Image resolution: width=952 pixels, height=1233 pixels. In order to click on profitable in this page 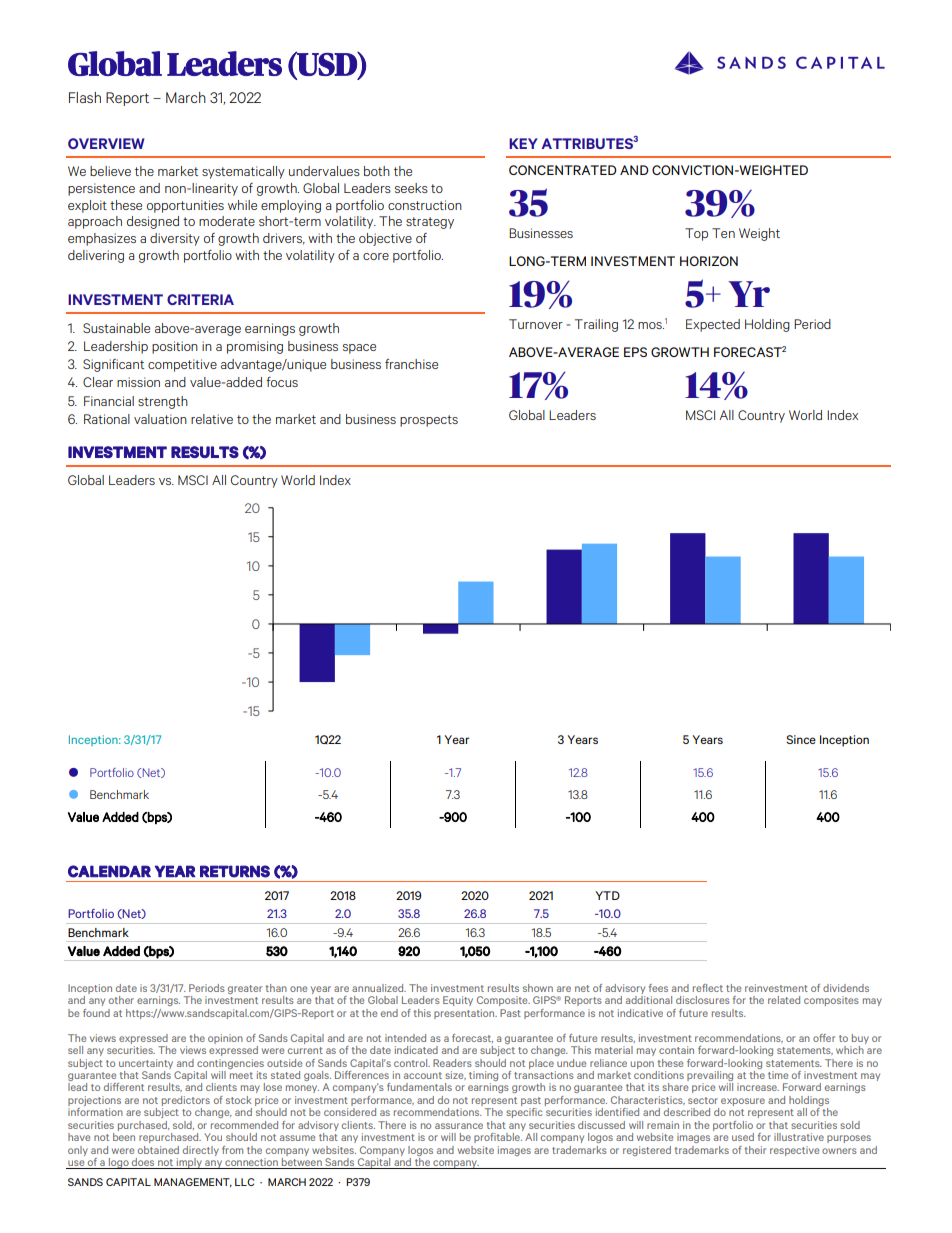, I will do `click(498, 1138)`.
